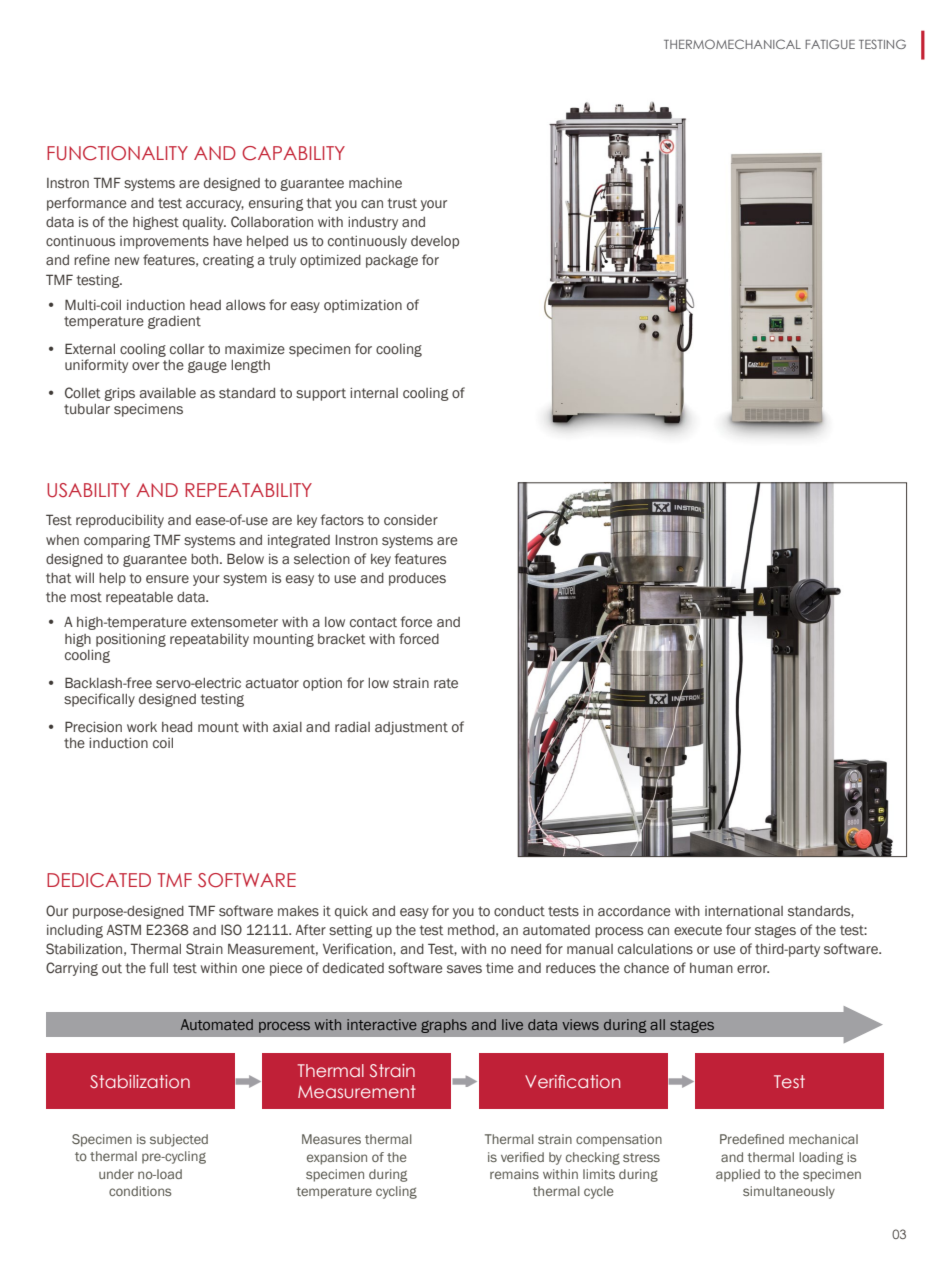 This image has height=1270, width=952. I want to click on repeatable, so click(139, 598).
